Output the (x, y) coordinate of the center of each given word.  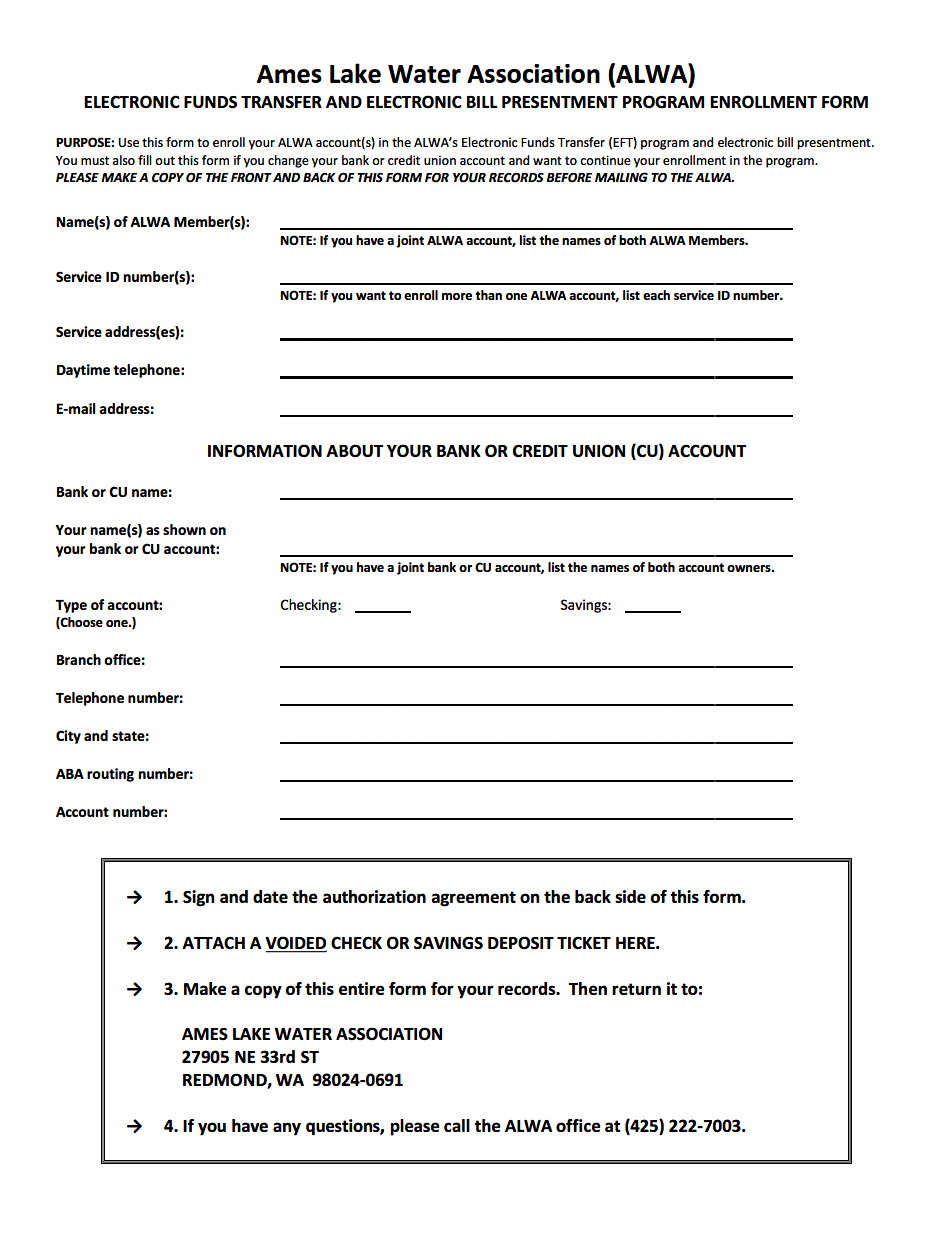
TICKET (584, 942)
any (287, 1129)
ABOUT (354, 451)
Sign (199, 898)
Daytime (83, 371)
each (656, 295)
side (630, 896)
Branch (79, 659)
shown (184, 529)
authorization (374, 896)
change (288, 161)
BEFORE (569, 178)
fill (145, 160)
